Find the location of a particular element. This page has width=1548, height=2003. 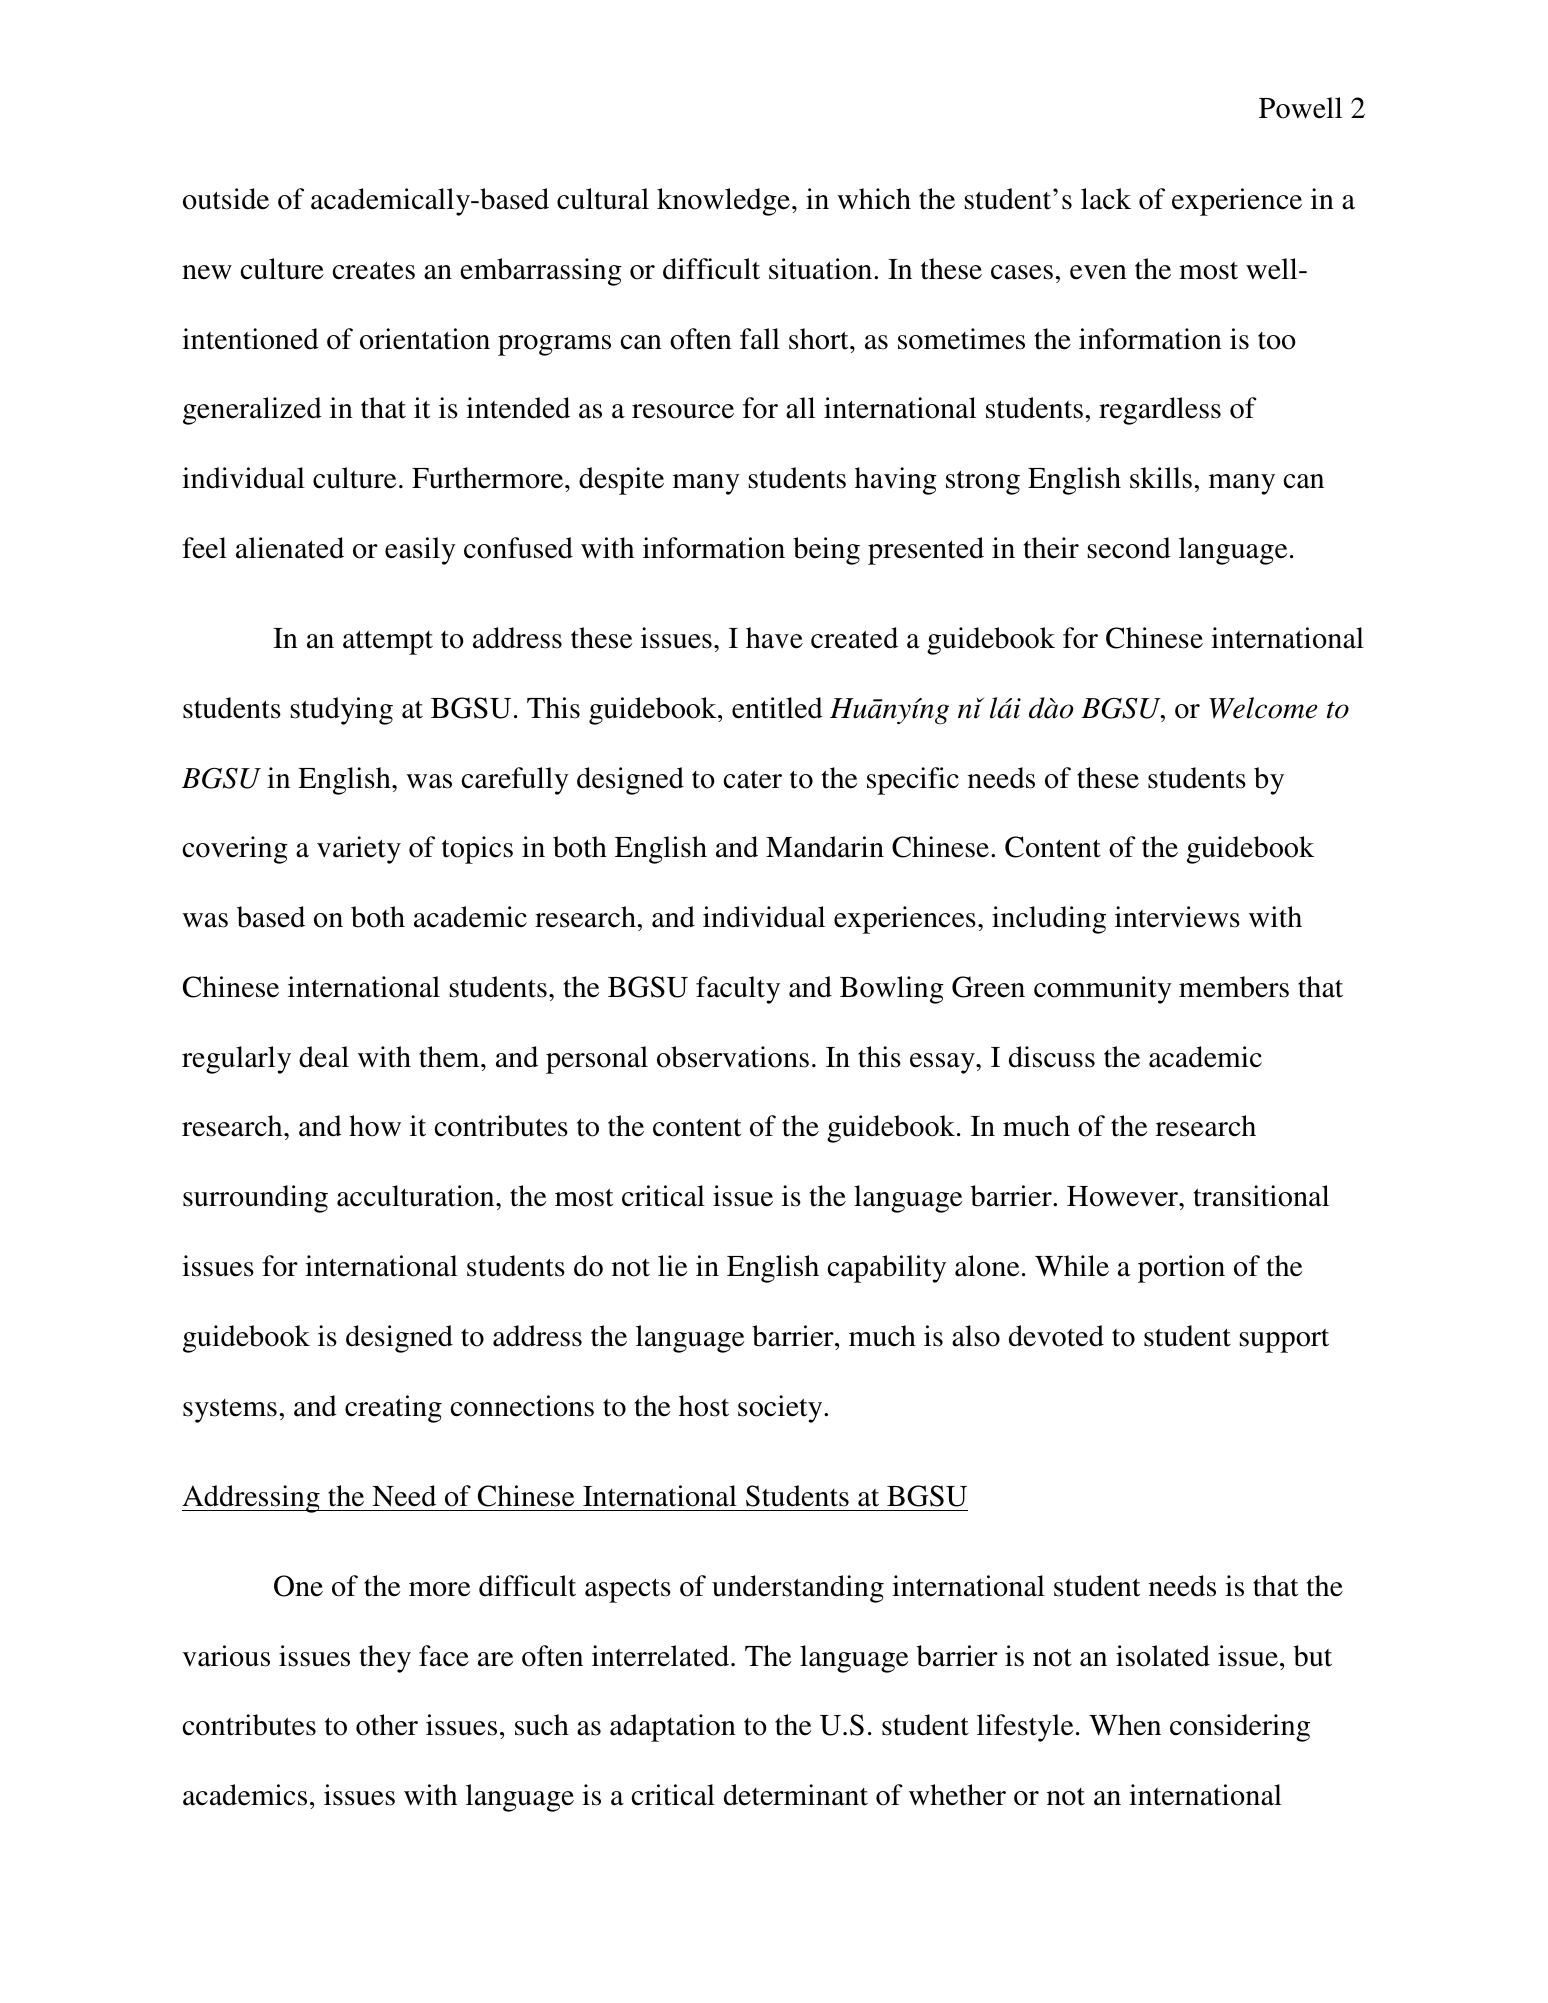

second is located at coordinates (1129, 548).
